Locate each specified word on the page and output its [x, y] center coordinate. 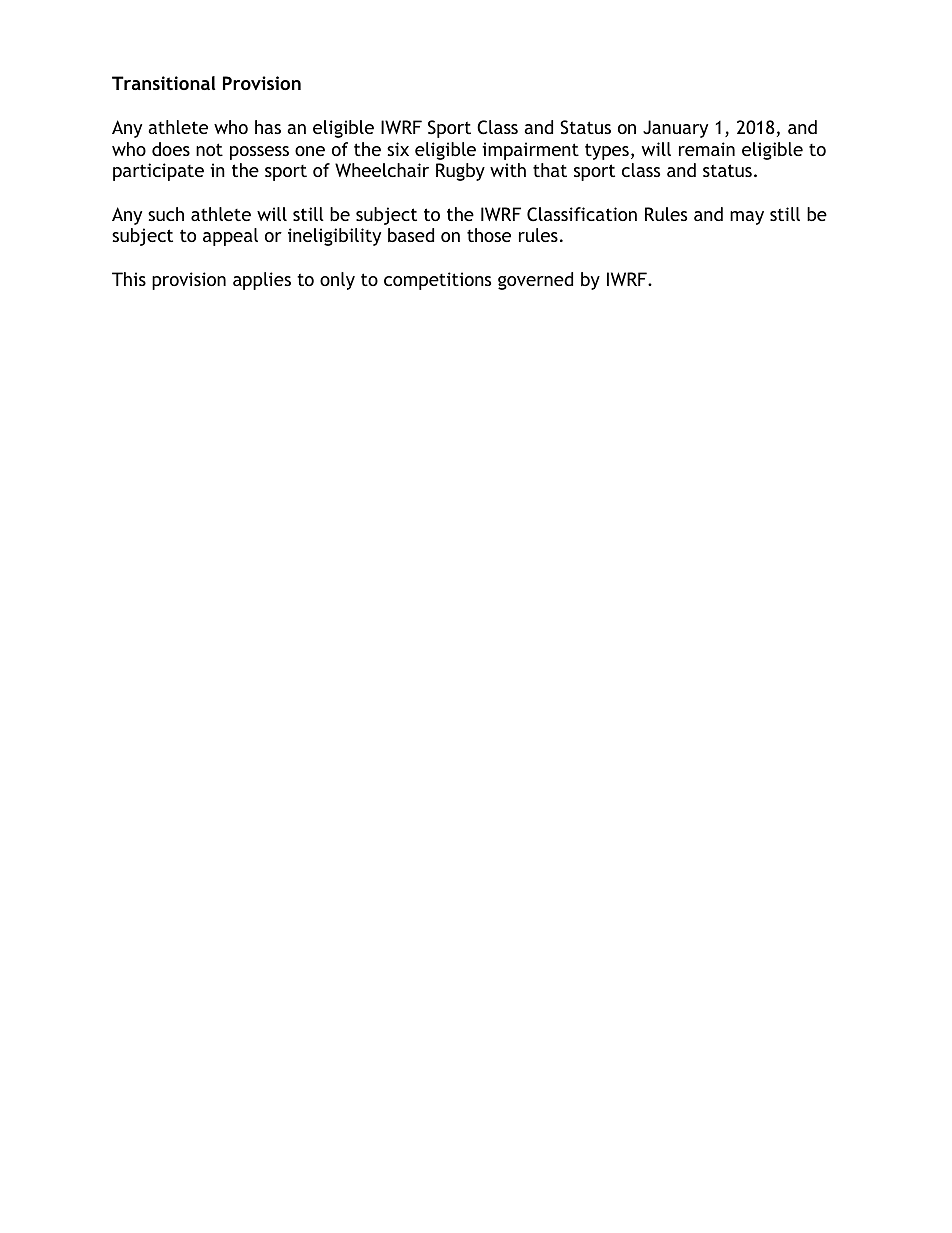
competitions [437, 281]
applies [262, 281]
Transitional [163, 83]
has [268, 127]
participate [158, 172]
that [550, 170]
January [675, 129]
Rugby [460, 172]
